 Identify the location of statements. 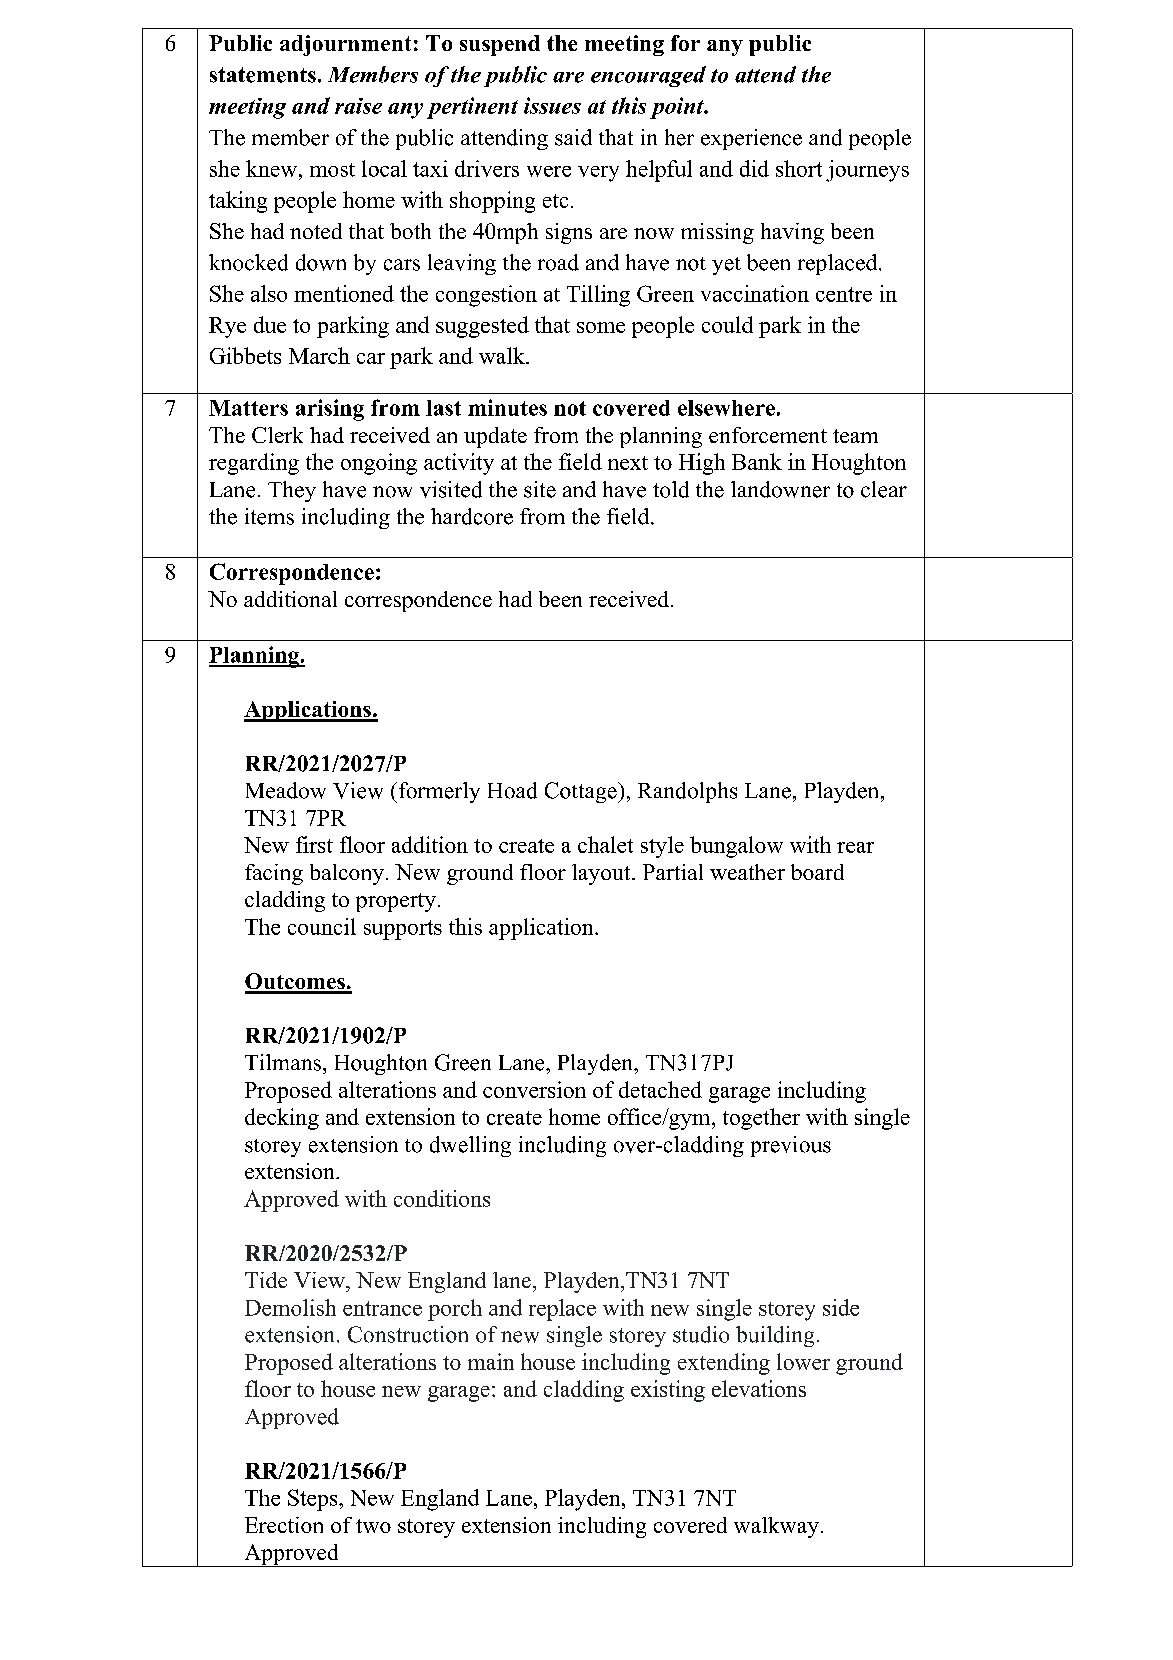
(263, 75).
